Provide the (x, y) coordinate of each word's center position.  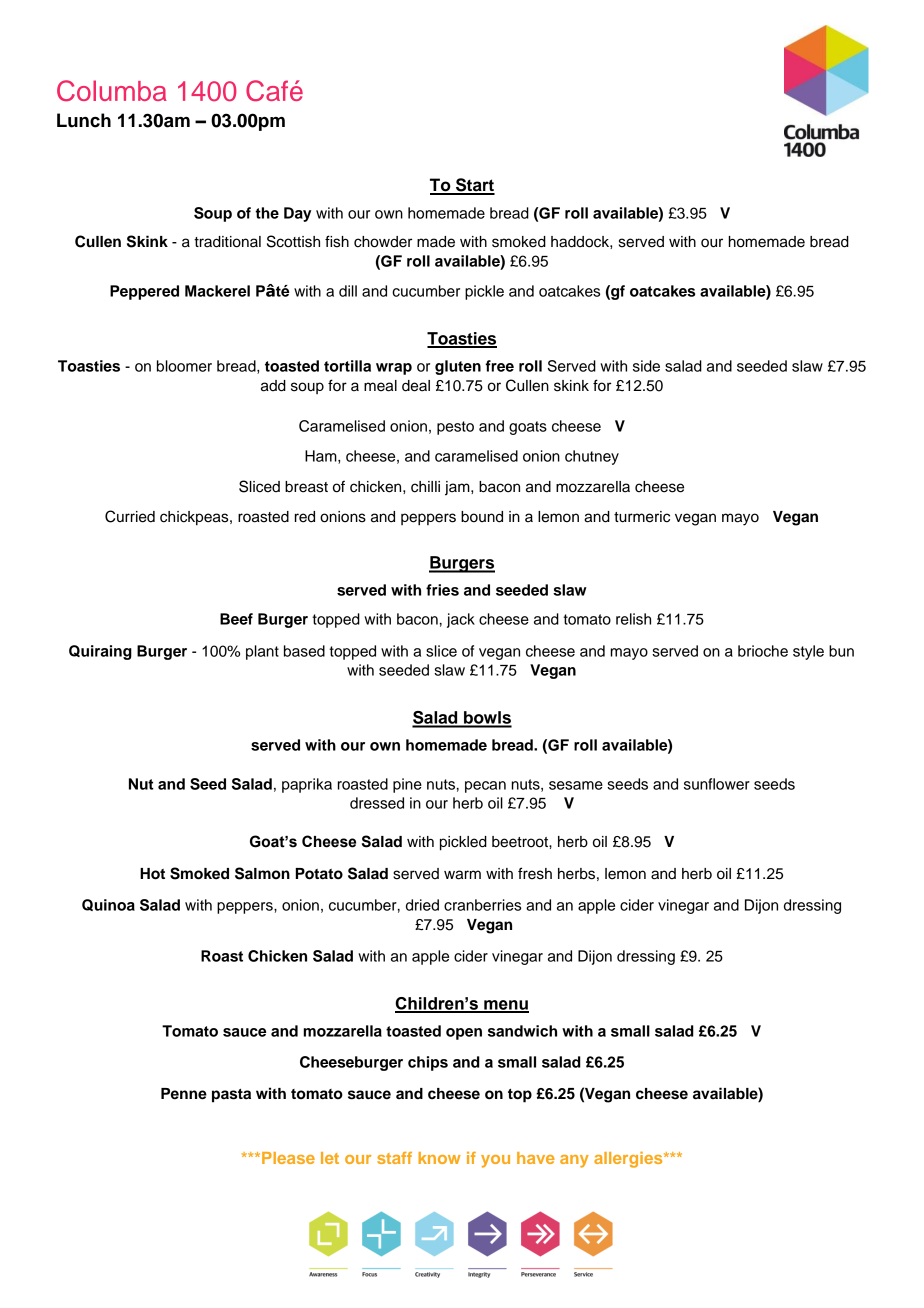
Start (474, 186)
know (439, 1158)
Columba (112, 91)
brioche (763, 651)
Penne (184, 1094)
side (646, 366)
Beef (236, 619)
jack (461, 620)
